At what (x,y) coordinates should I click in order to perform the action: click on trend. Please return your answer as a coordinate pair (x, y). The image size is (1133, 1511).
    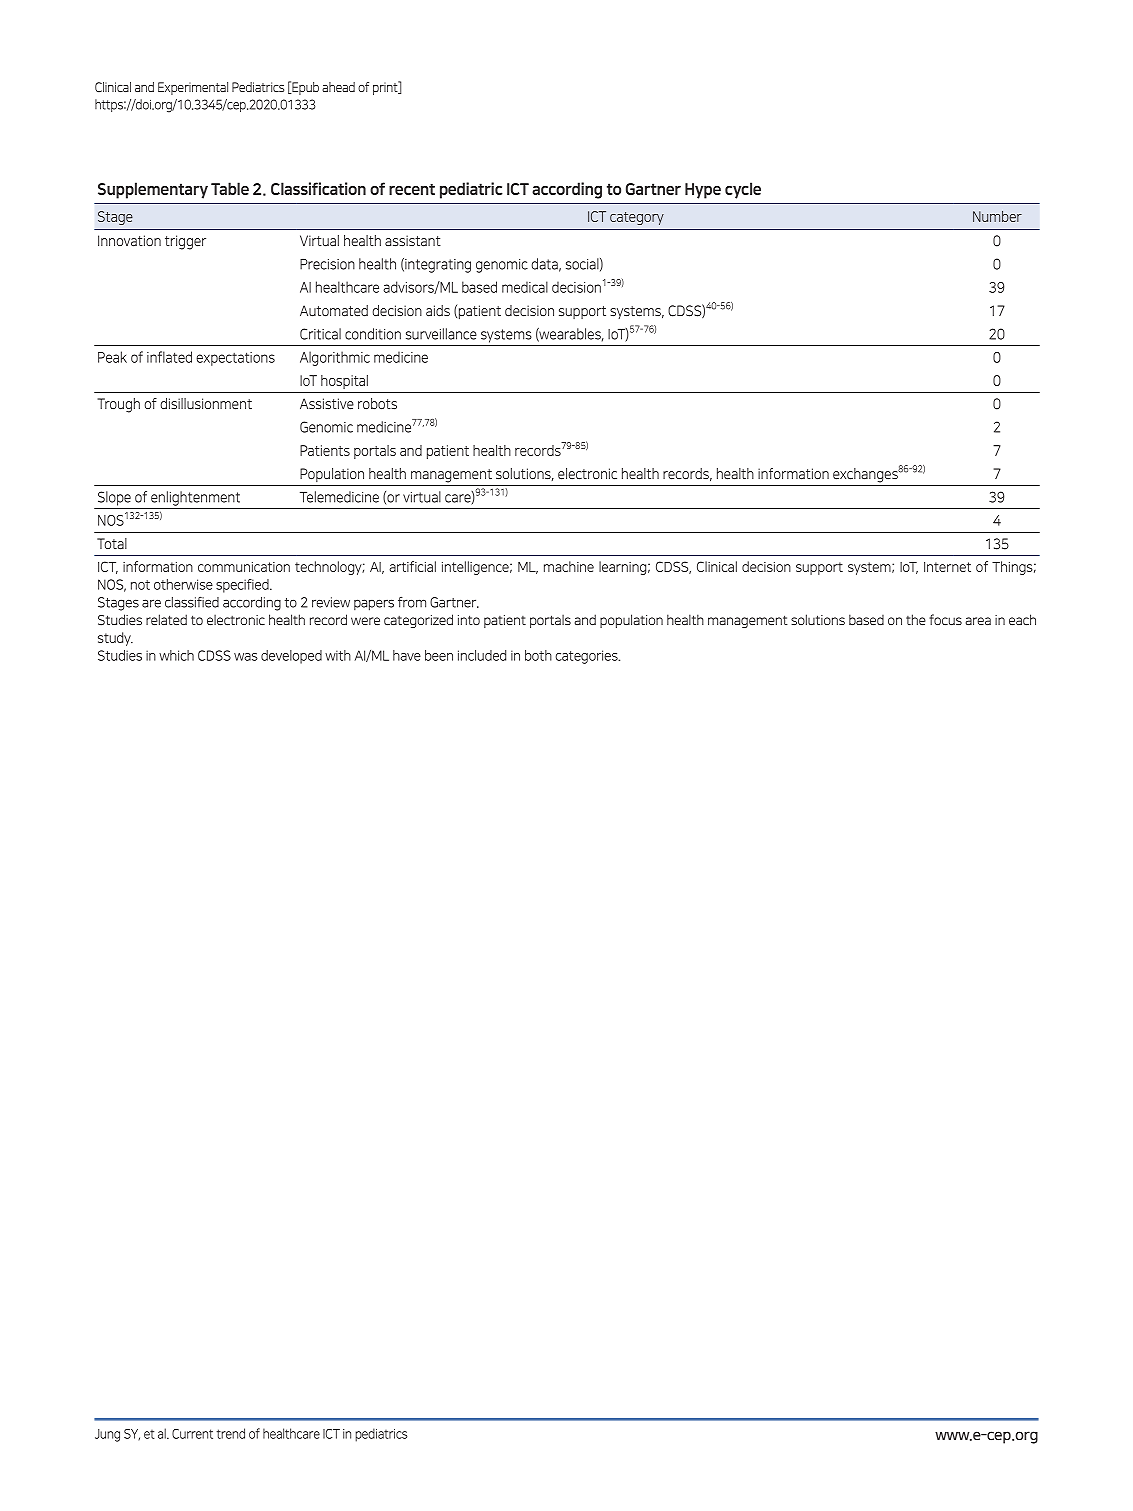
    Looking at the image, I should click on (230, 1433).
